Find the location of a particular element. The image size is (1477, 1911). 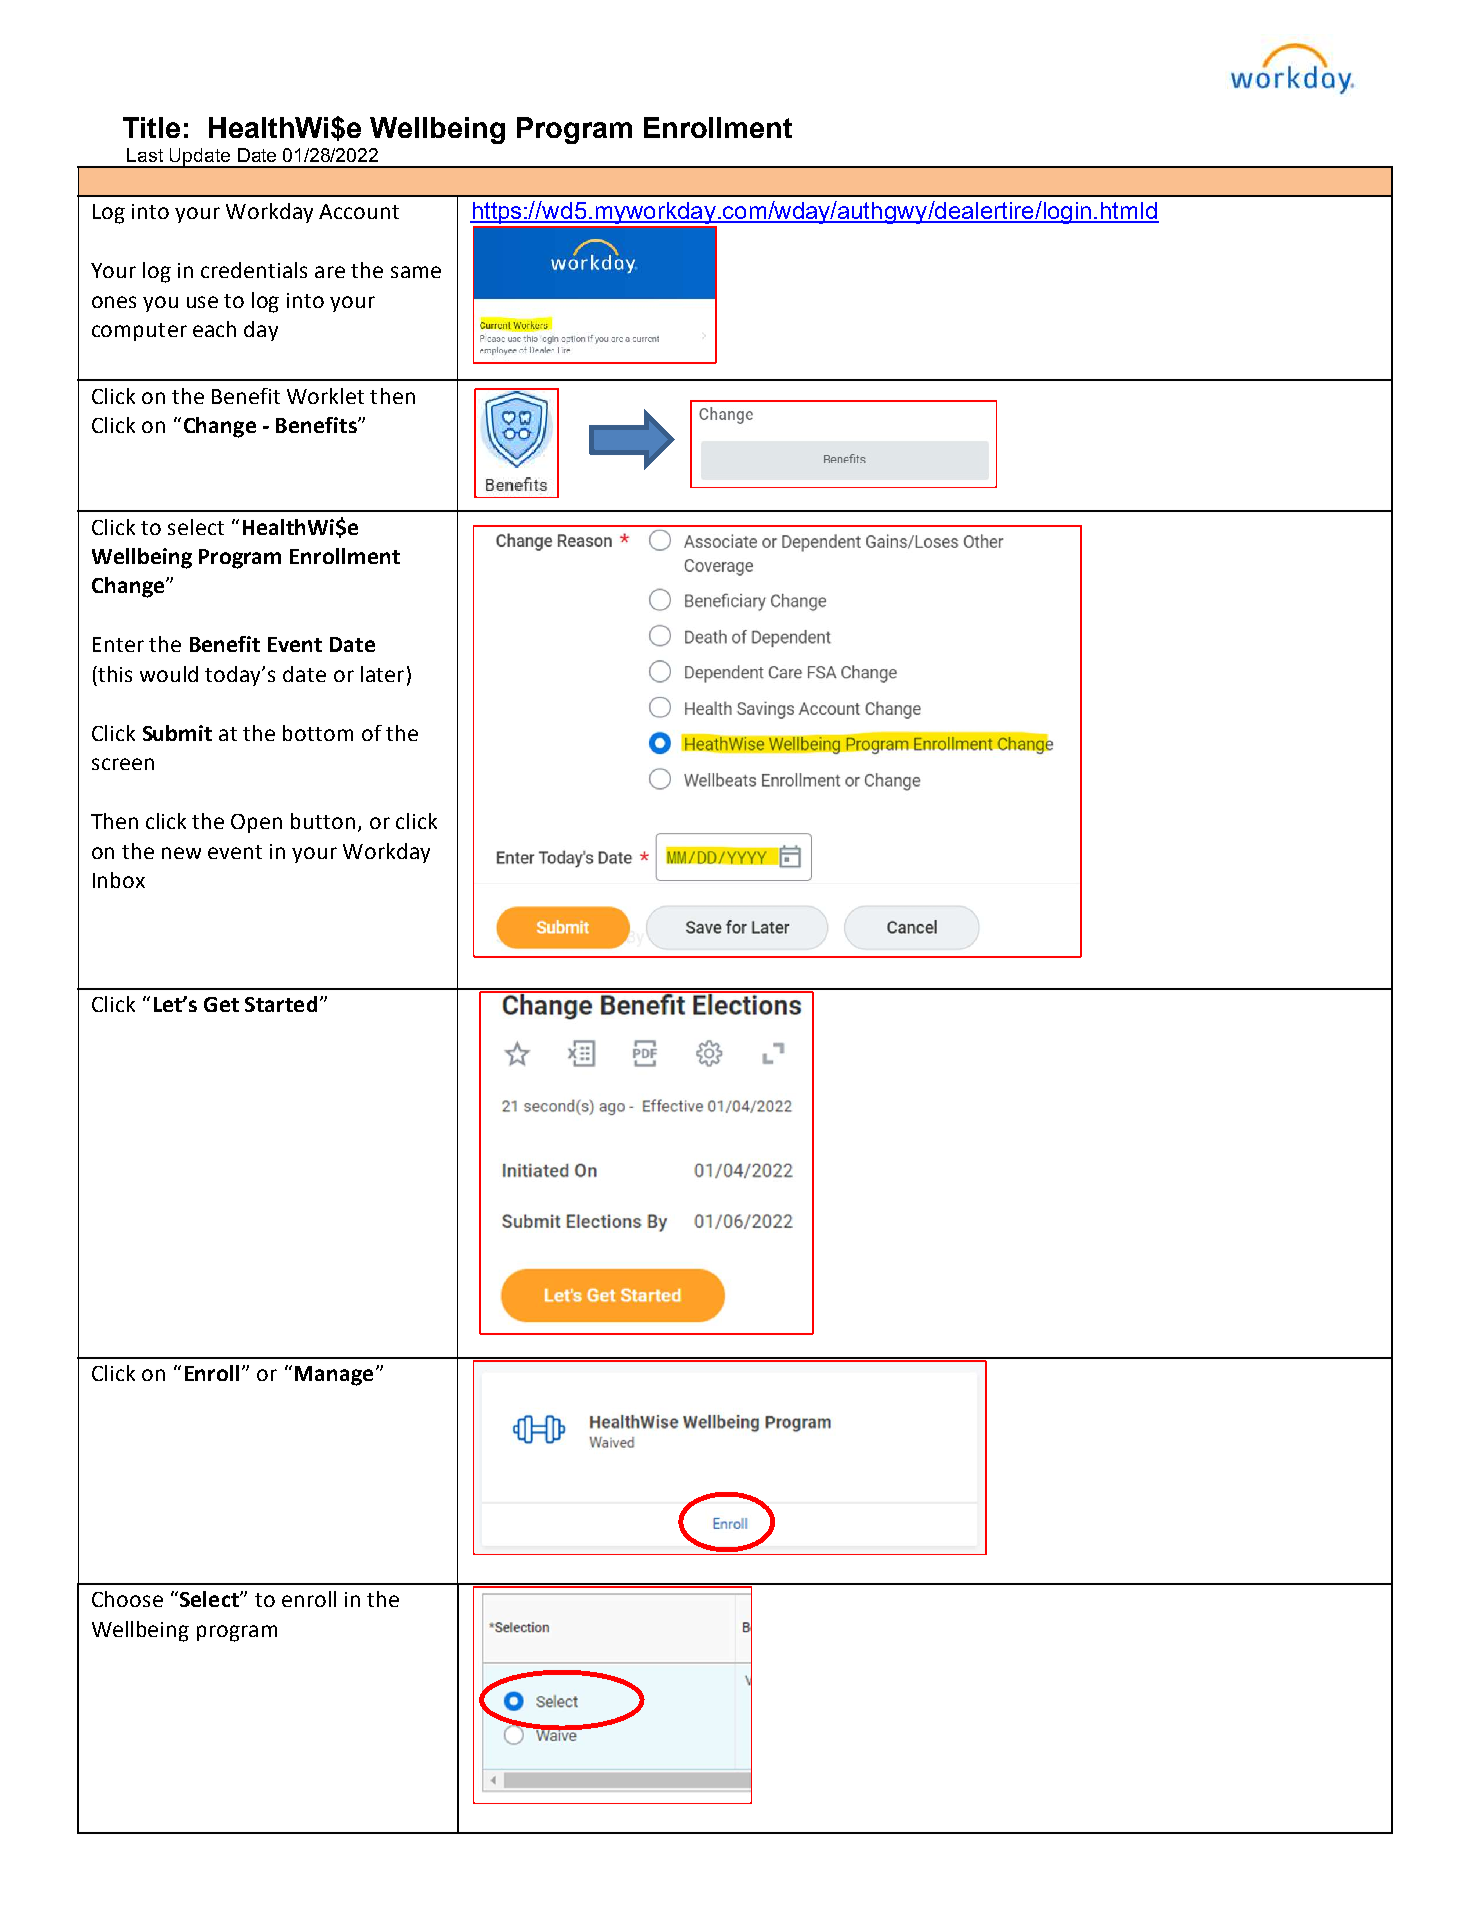

Account is located at coordinates (359, 211).
